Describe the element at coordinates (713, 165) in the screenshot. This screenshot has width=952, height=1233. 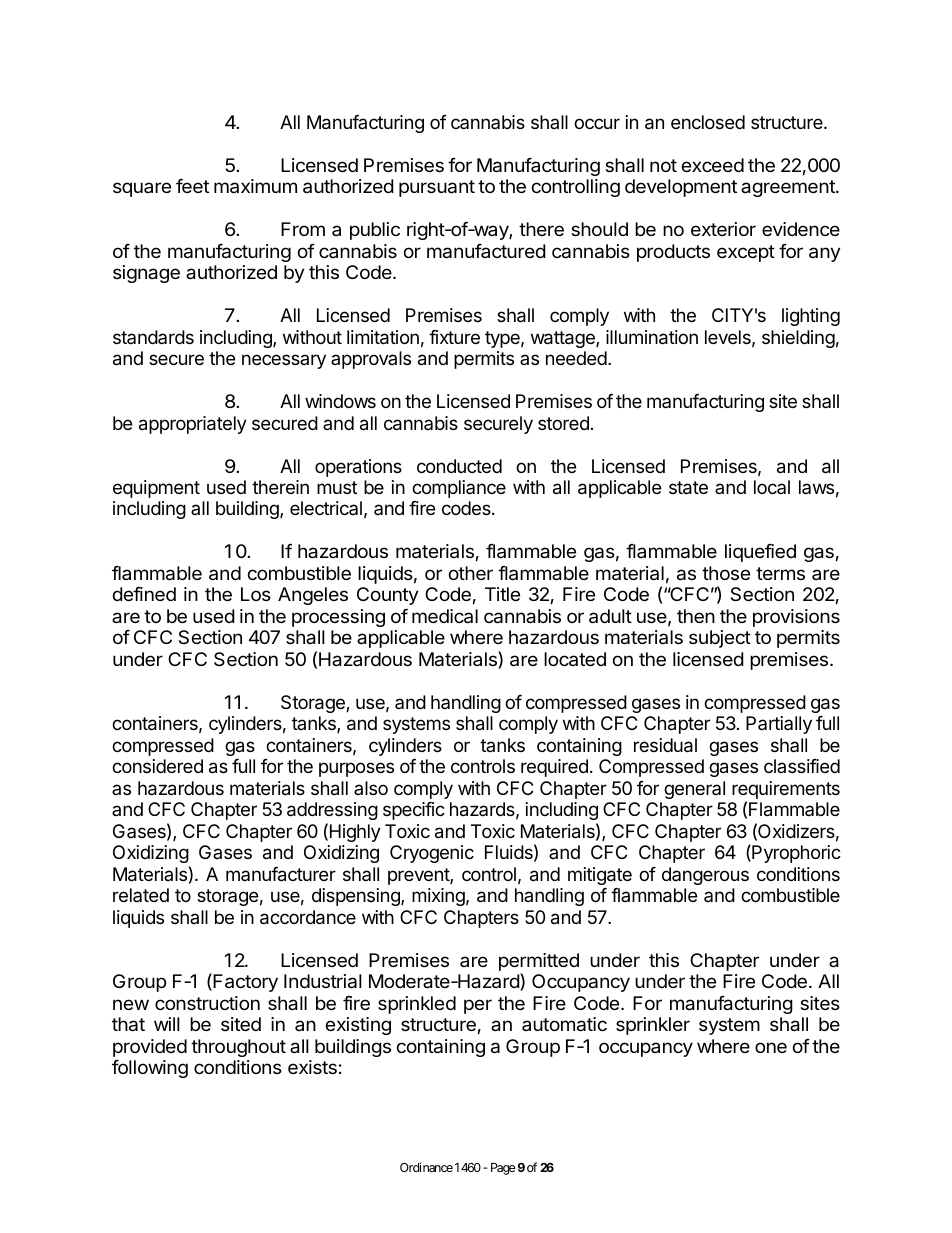
I see `exceed` at that location.
